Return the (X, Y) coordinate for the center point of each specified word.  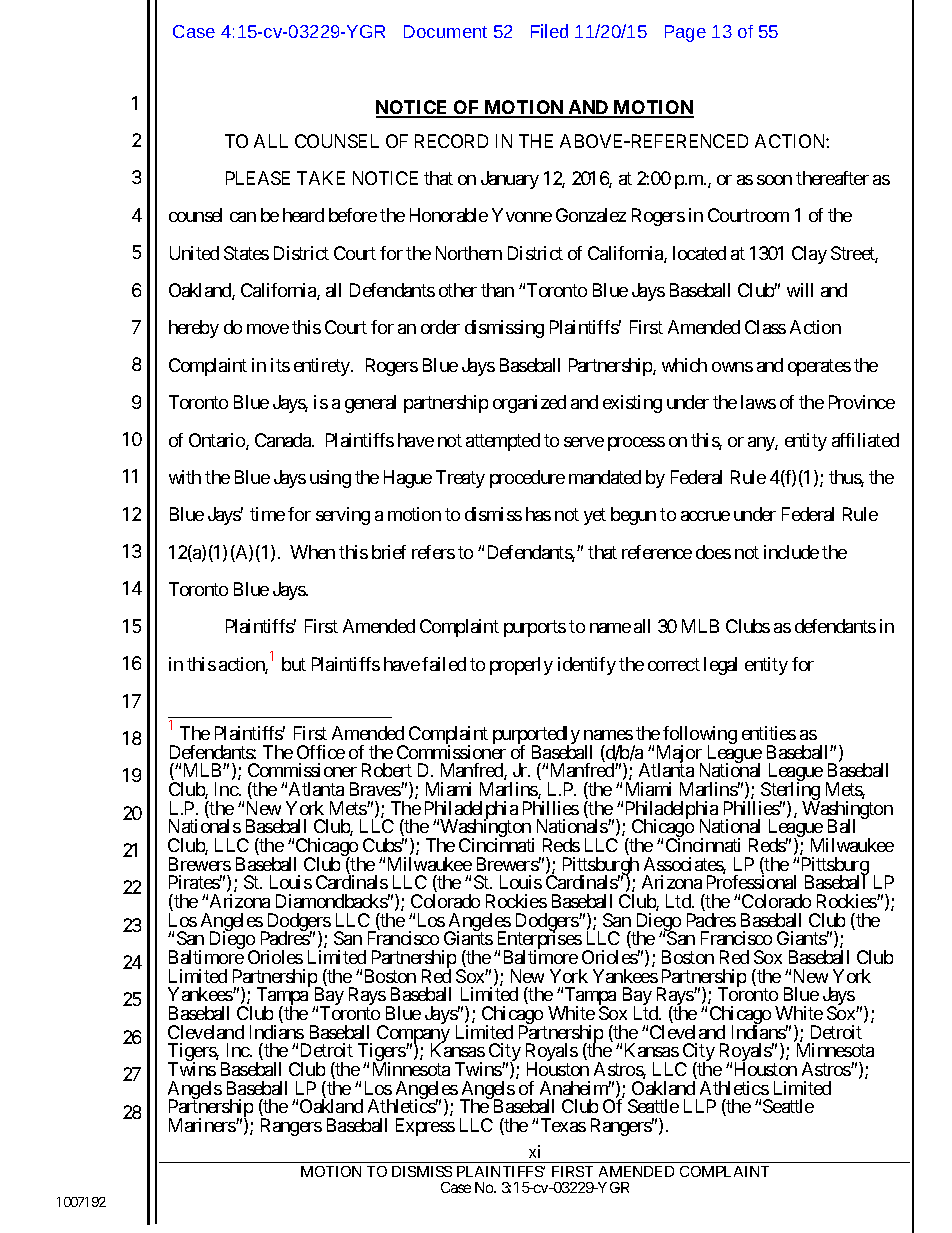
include (791, 552)
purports (535, 629)
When (312, 552)
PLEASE (258, 178)
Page (685, 33)
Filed (549, 31)
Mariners (203, 1125)
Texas (563, 1125)
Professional (751, 882)
